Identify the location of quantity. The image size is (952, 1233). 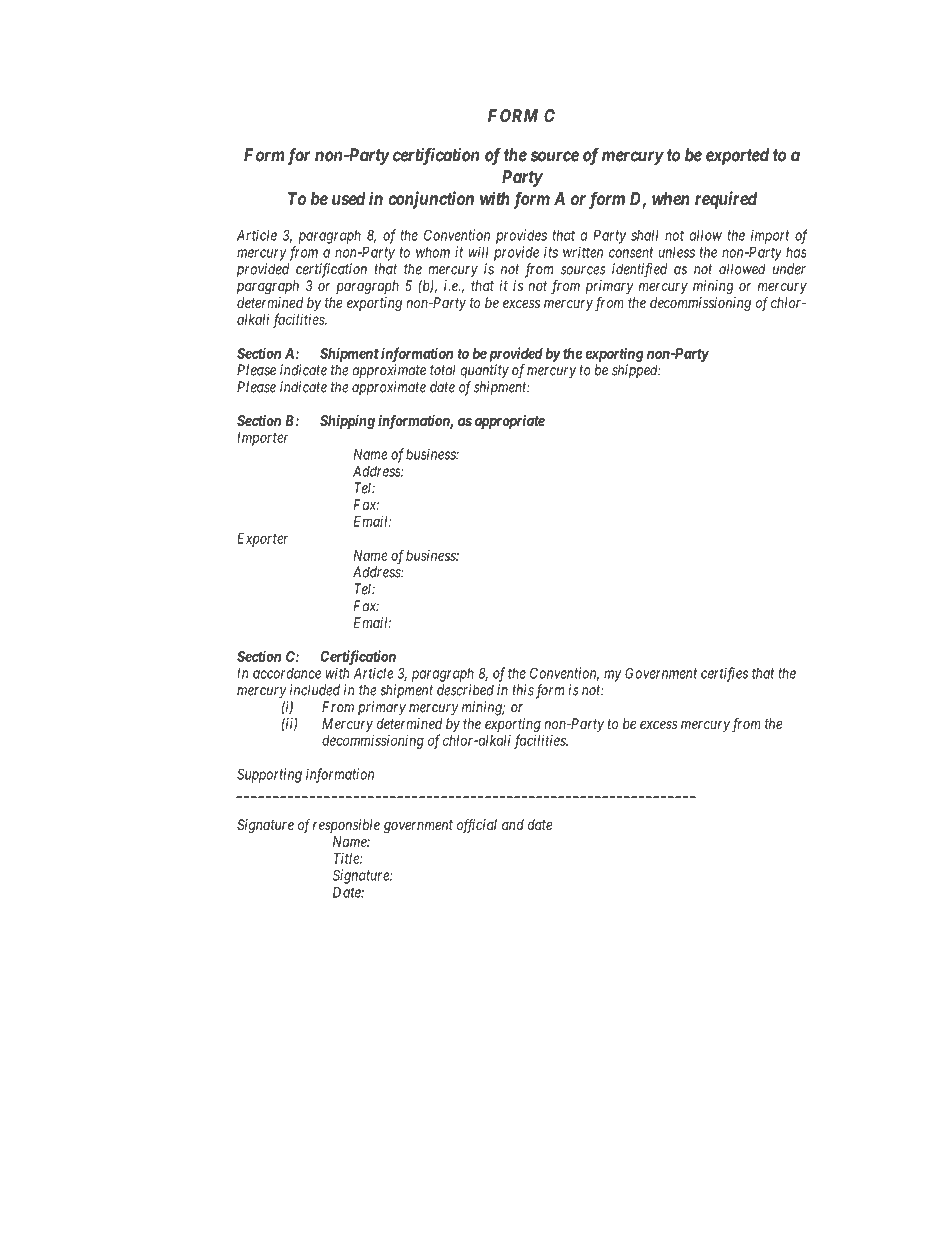
(485, 371).
